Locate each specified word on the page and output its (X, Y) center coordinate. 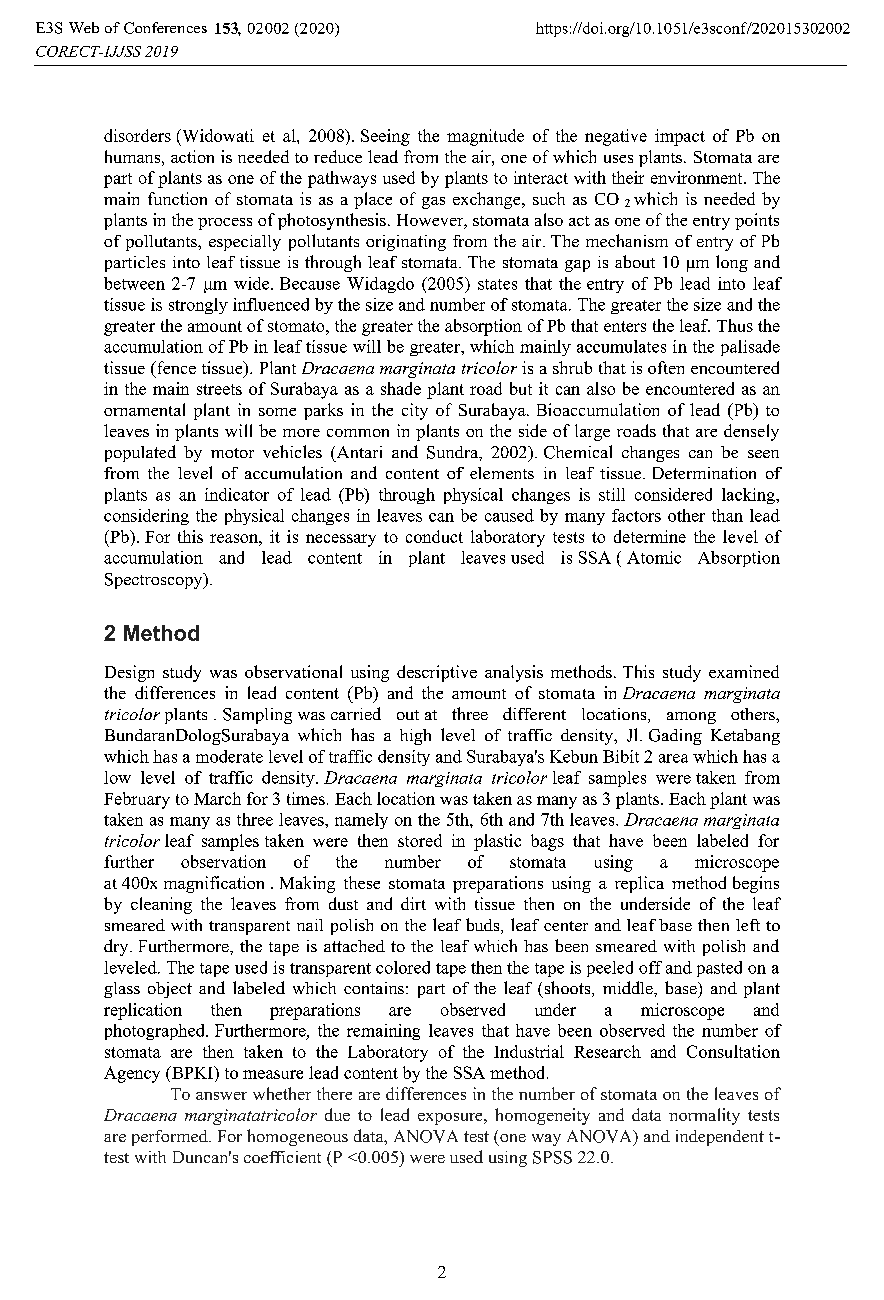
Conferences (165, 28)
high (415, 737)
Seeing (385, 137)
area (673, 758)
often (666, 367)
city (415, 411)
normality (704, 1116)
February (137, 800)
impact (680, 137)
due (337, 1114)
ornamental (144, 409)
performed (171, 1138)
